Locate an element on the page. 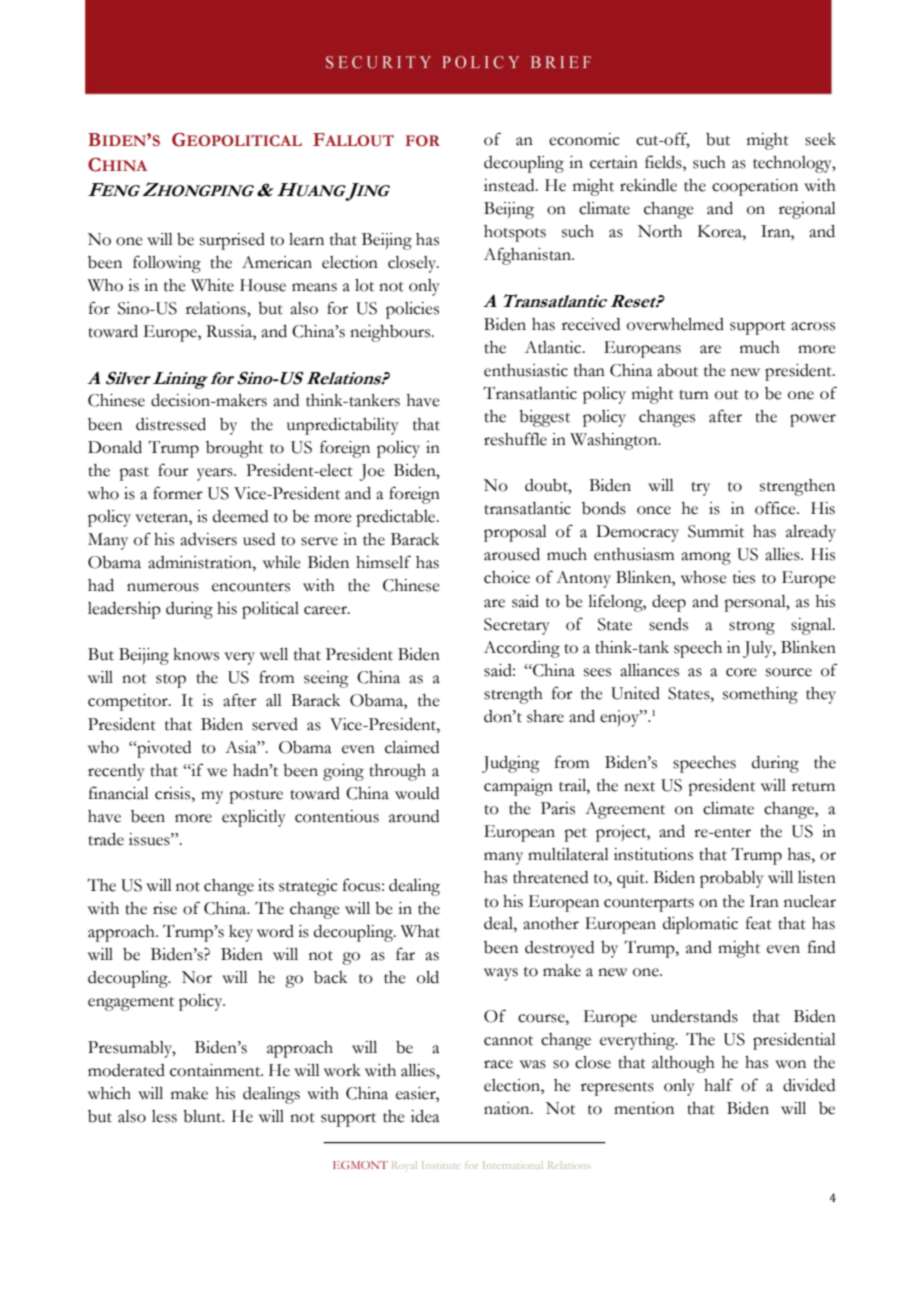  key is located at coordinates (241, 933).
